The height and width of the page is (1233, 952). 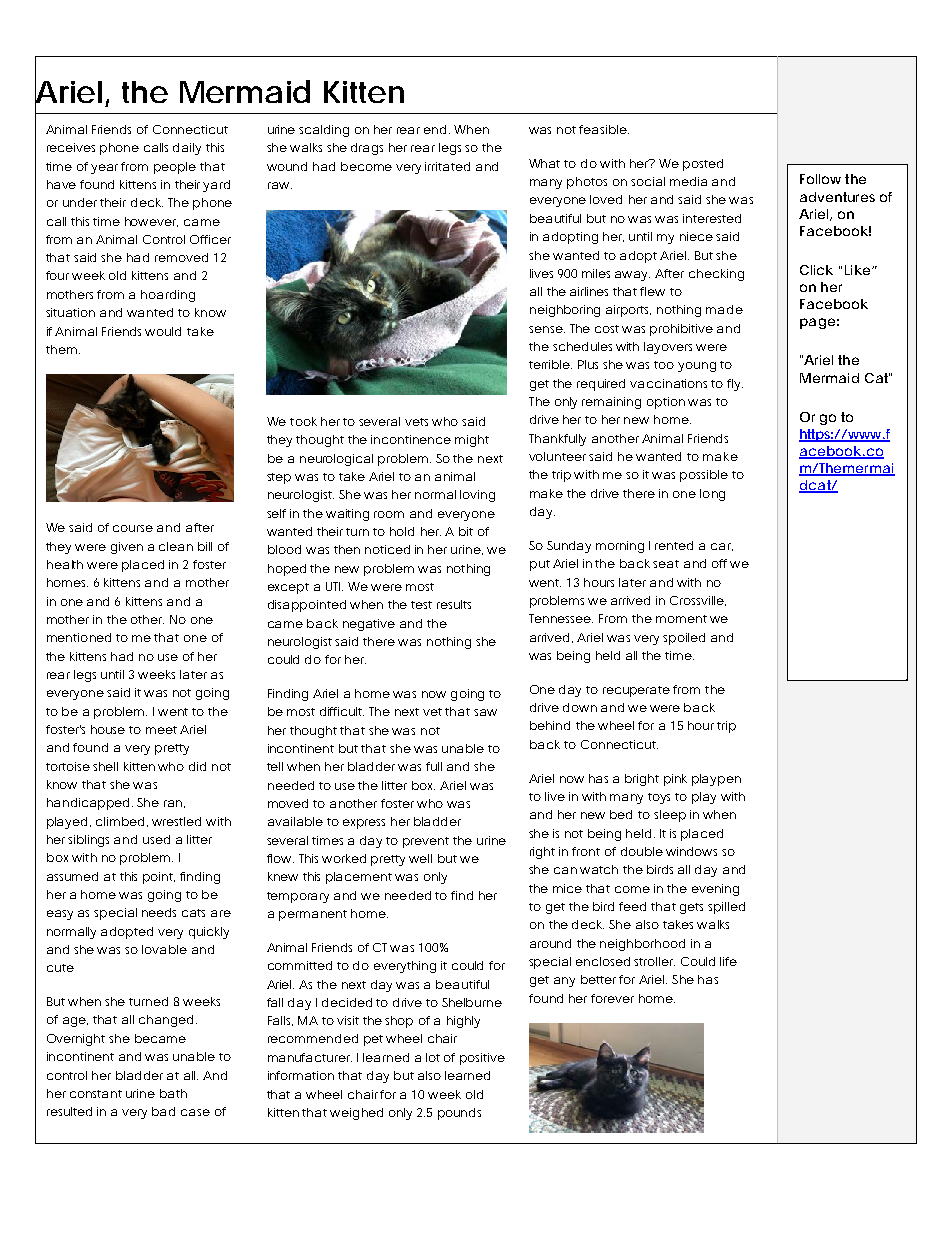 I want to click on life, so click(x=728, y=961).
